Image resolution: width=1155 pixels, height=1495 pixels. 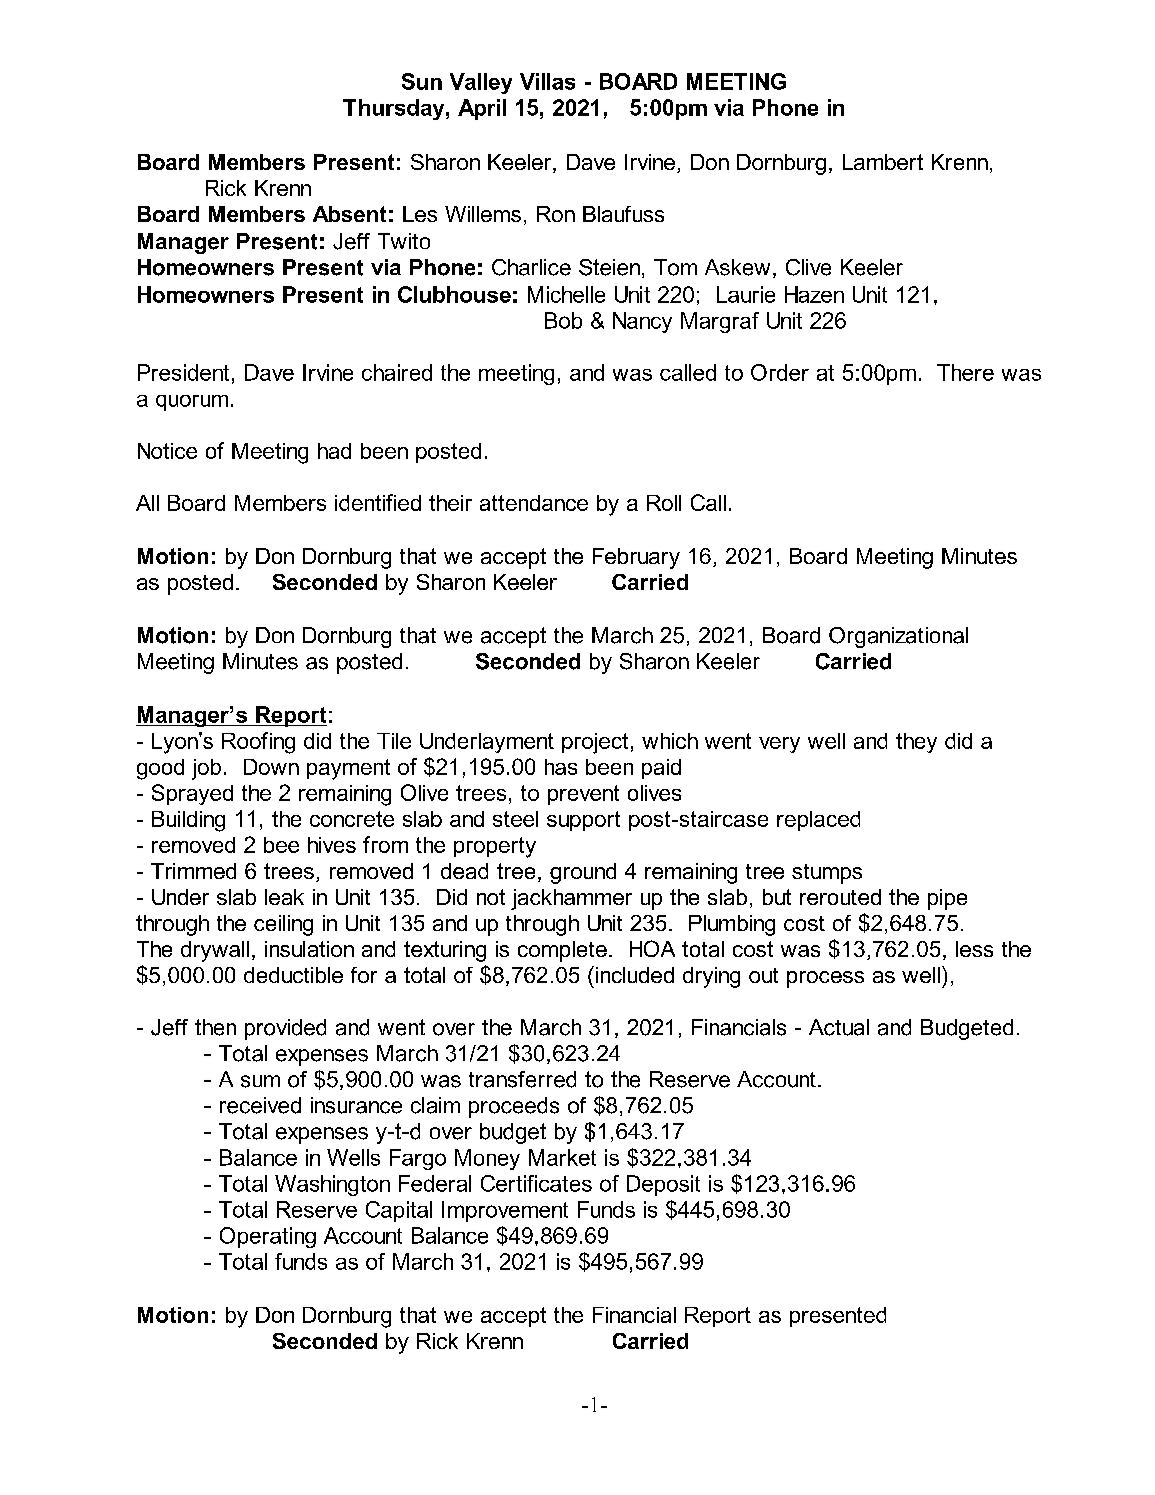 I want to click on Roofing, so click(x=258, y=743).
